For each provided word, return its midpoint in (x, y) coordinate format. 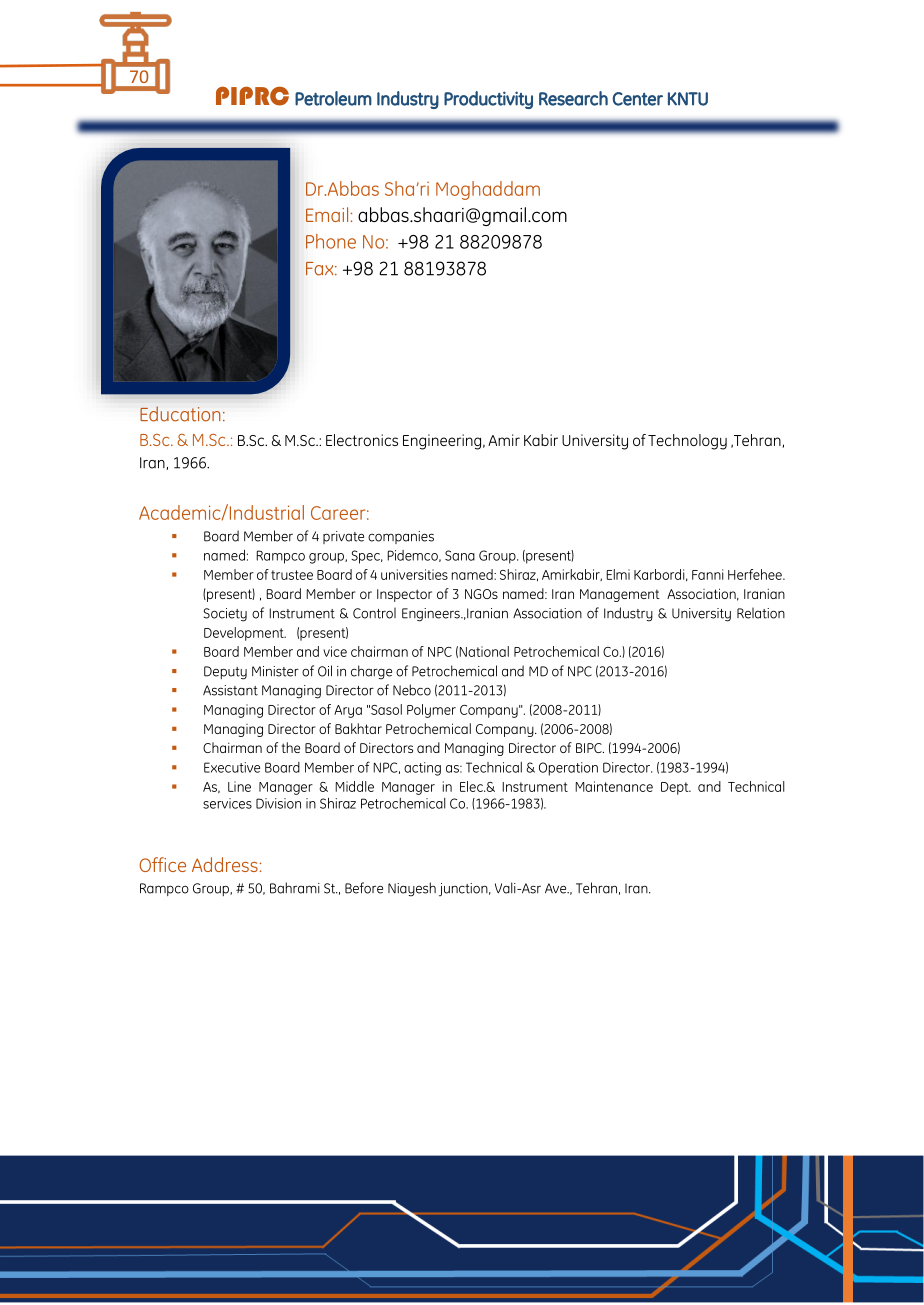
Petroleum (333, 98)
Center (638, 99)
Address (226, 864)
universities (414, 574)
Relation (761, 613)
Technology (687, 442)
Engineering (443, 442)
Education (180, 414)
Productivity (488, 100)
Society (225, 615)
